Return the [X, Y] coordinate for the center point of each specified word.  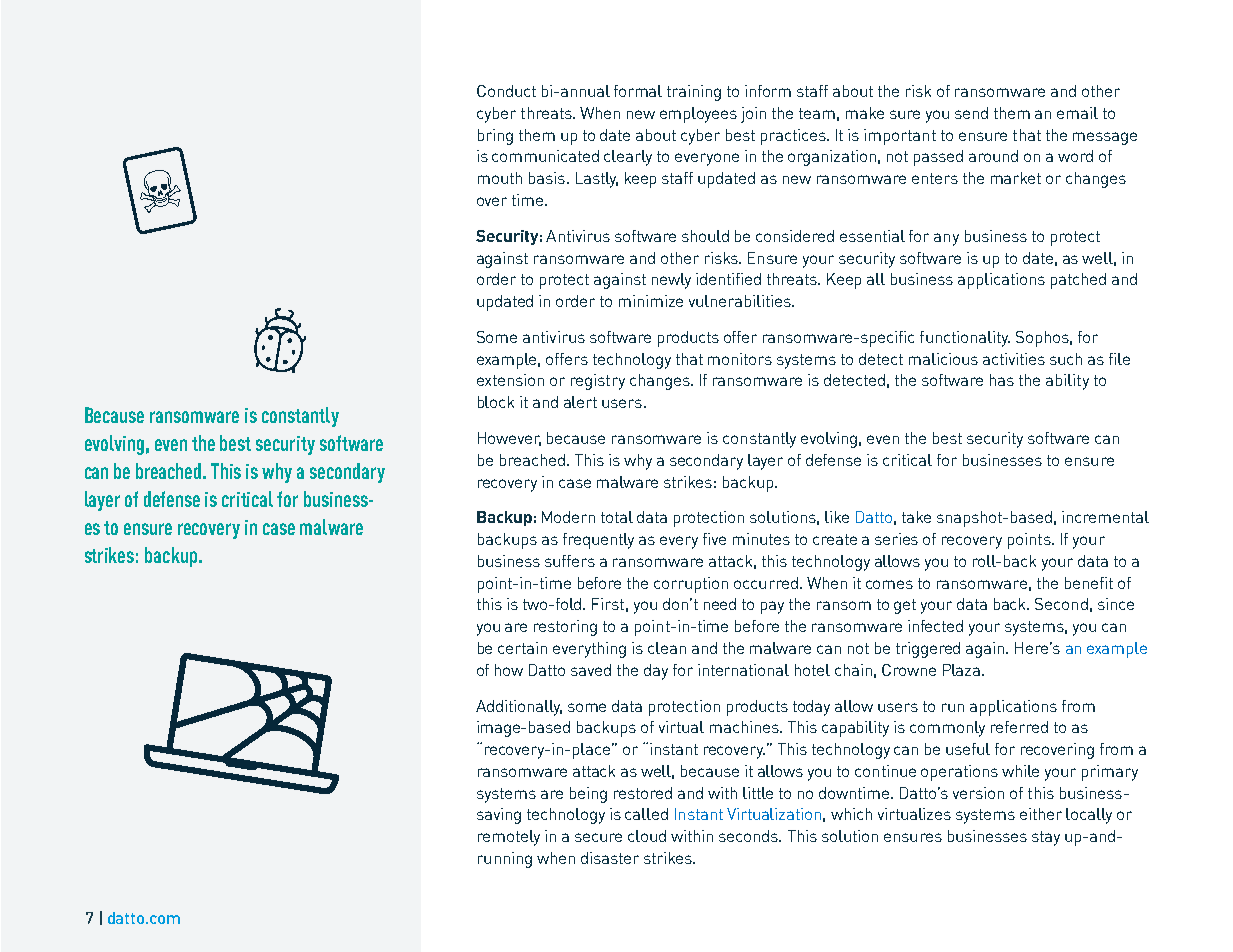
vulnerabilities [741, 301]
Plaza [961, 670]
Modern [568, 517]
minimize [651, 301]
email [1077, 113]
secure [598, 837]
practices [794, 137]
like [837, 517]
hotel [812, 670]
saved [591, 670]
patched [1078, 281]
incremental [1105, 517]
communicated [545, 156]
